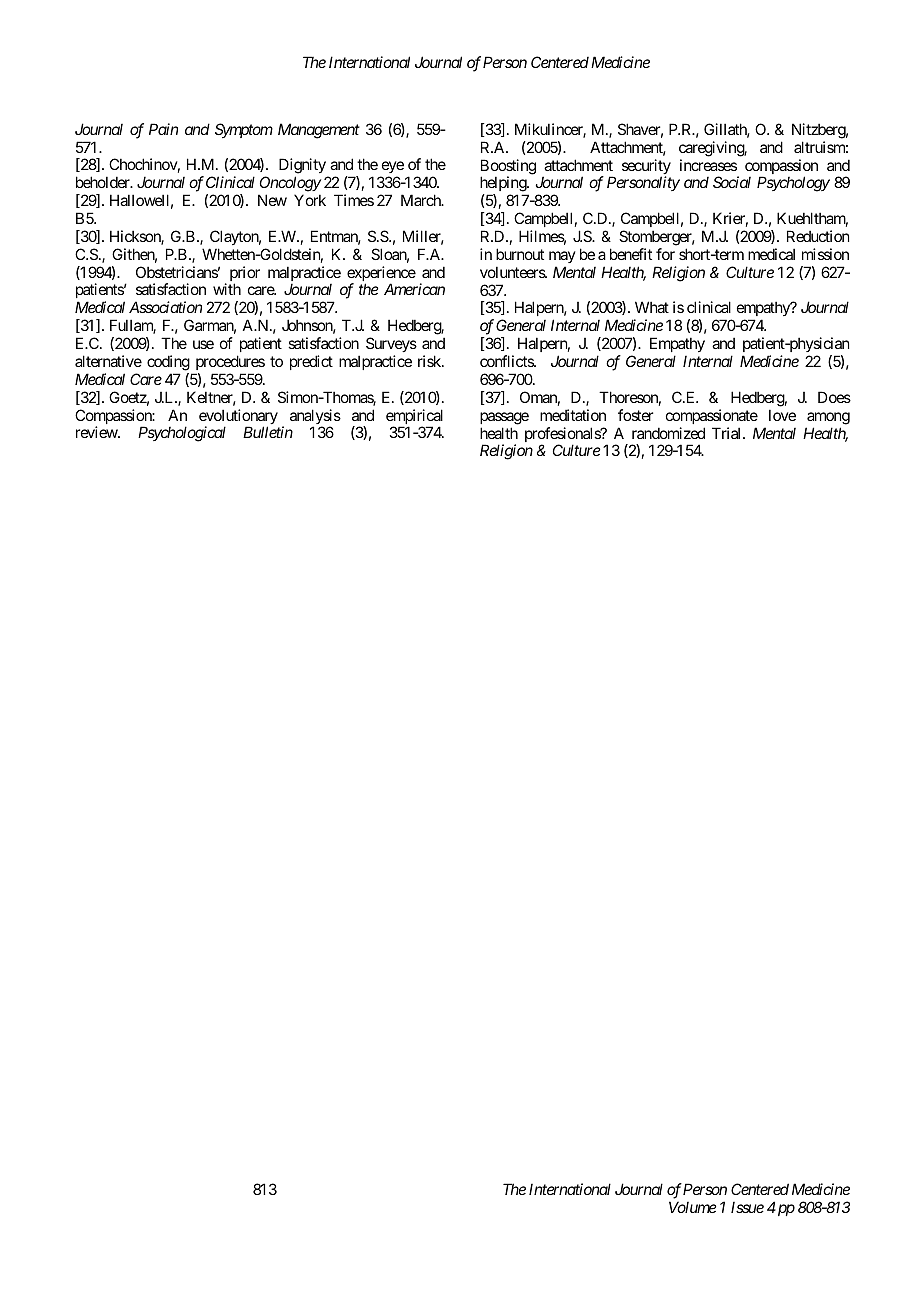  What do you see at coordinates (504, 418) in the image?
I see `passage` at bounding box center [504, 418].
